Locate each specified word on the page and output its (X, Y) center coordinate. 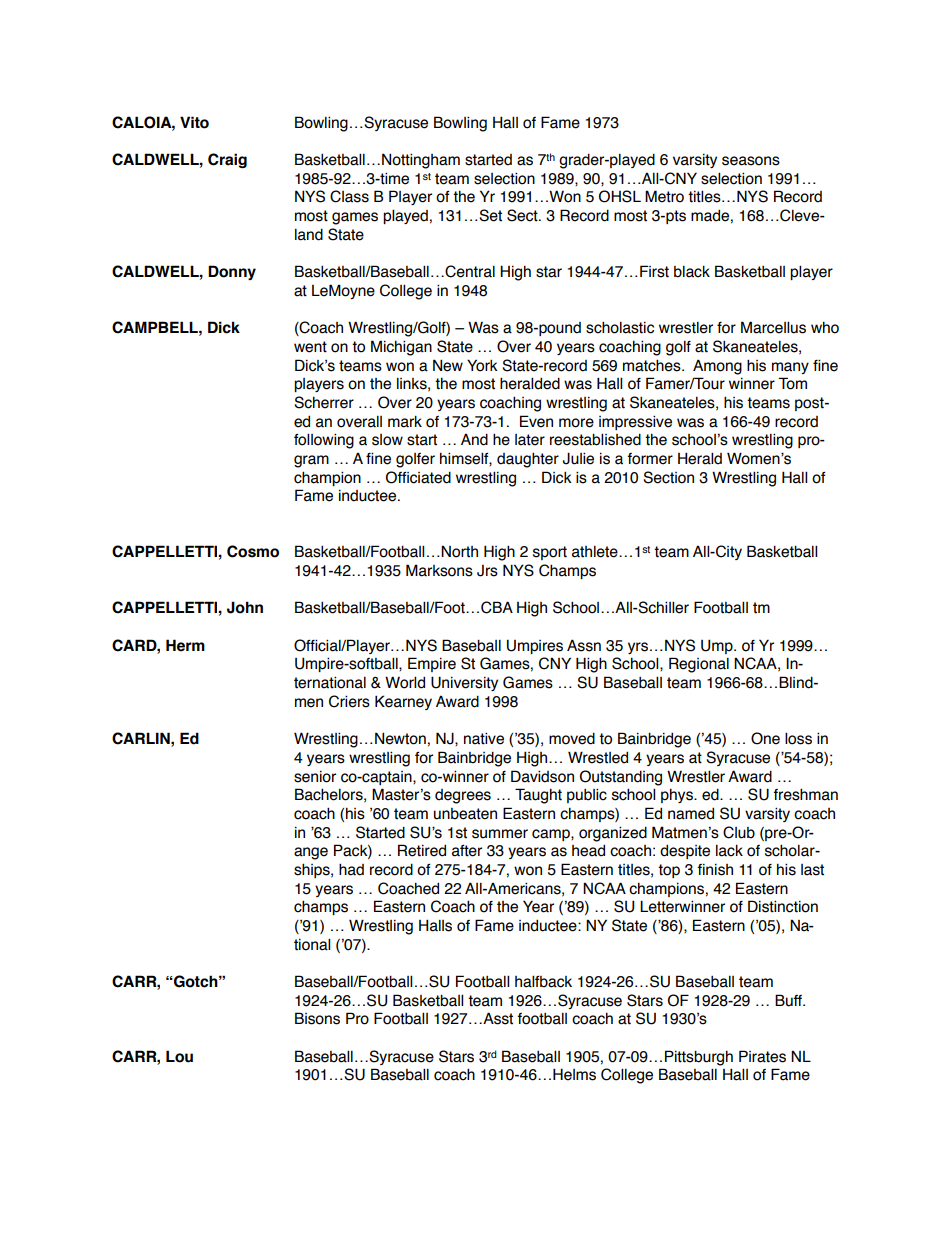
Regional (699, 665)
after (467, 851)
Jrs (487, 571)
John (245, 607)
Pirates (762, 1056)
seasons (751, 161)
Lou (179, 1056)
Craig (227, 160)
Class (349, 196)
